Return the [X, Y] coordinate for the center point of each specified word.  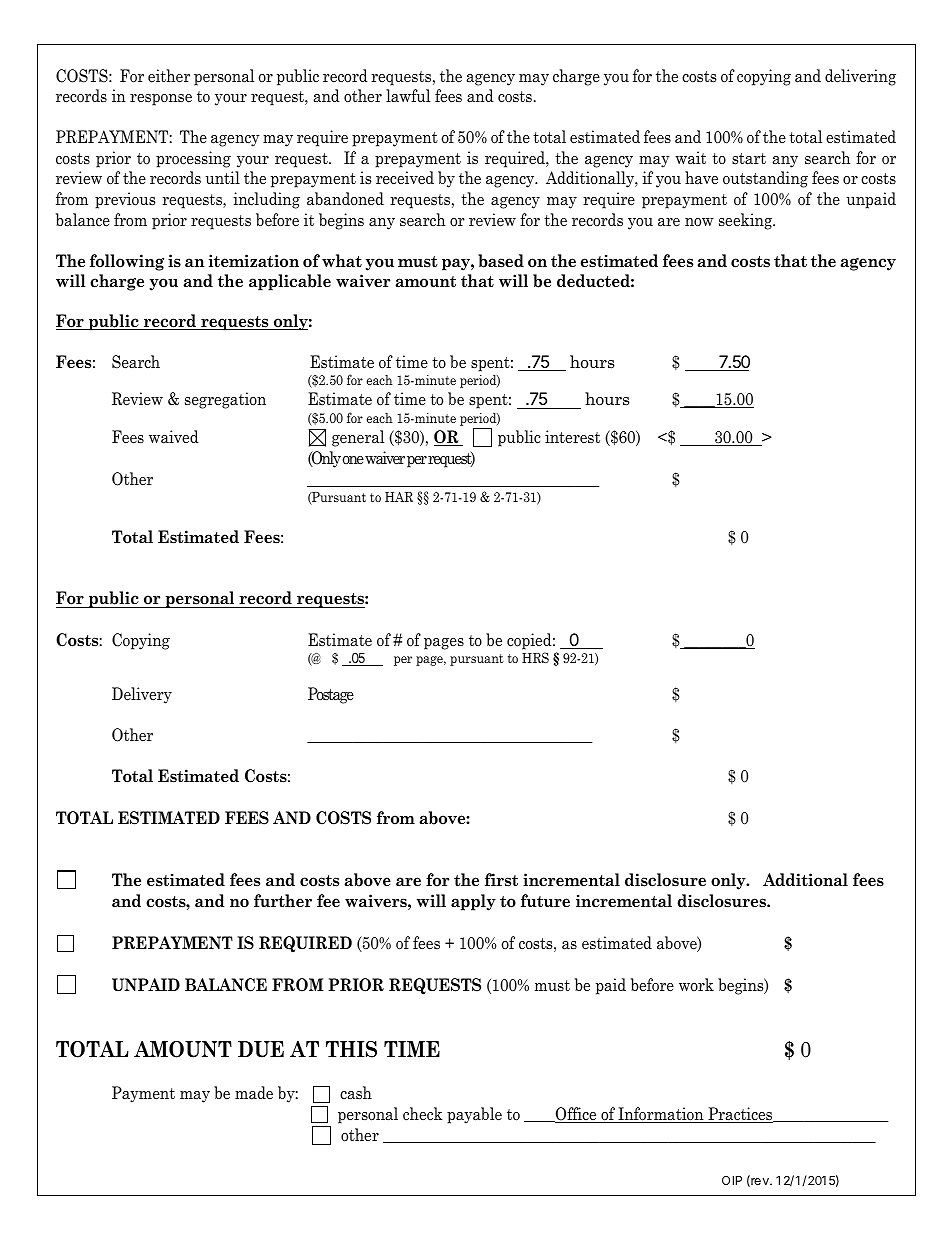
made [254, 1093]
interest [572, 437]
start [749, 159]
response [161, 100]
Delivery [142, 695]
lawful [408, 96]
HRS [535, 657]
